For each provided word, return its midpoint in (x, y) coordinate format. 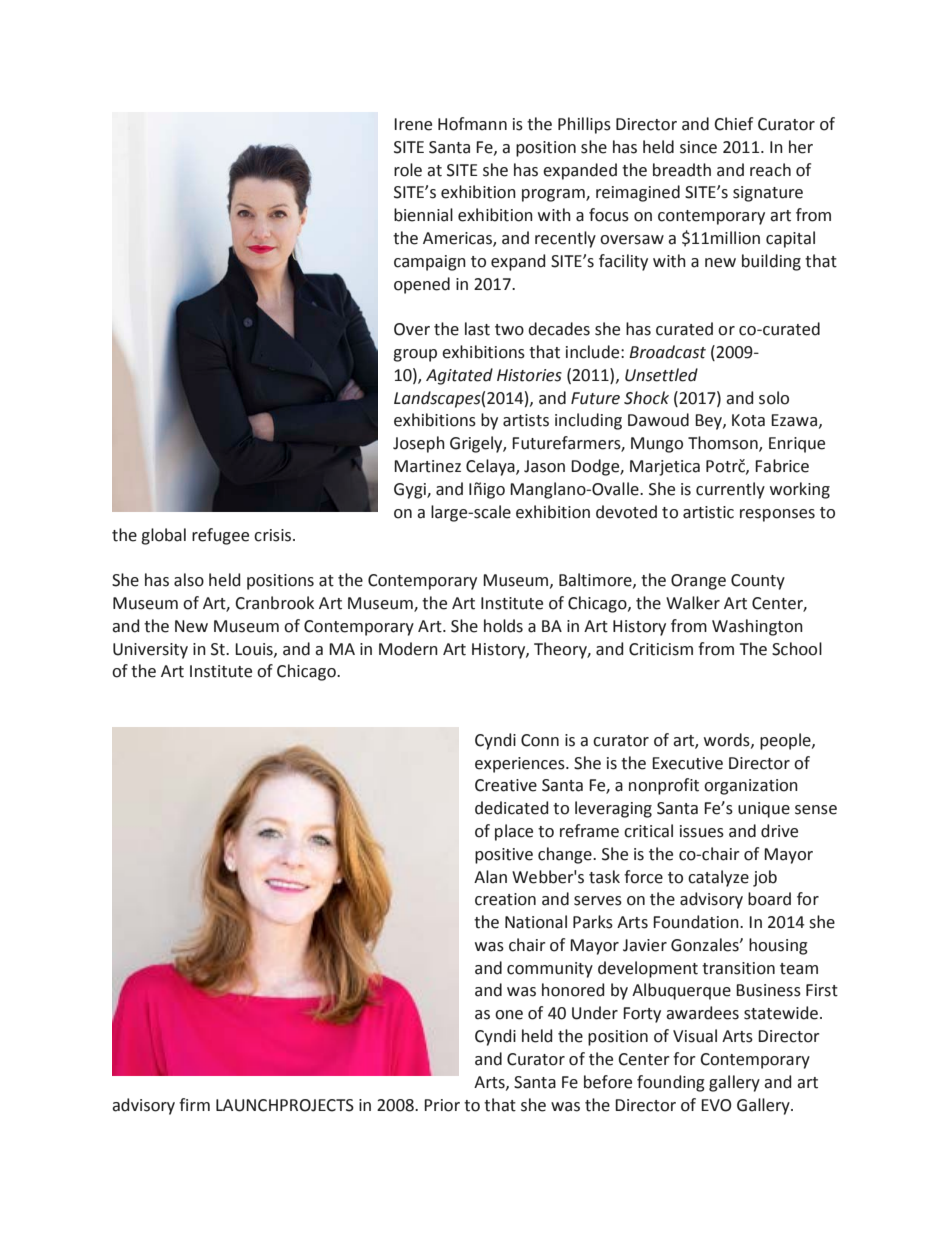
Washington (757, 627)
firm (194, 1104)
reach (770, 170)
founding (671, 1083)
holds (503, 626)
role (408, 170)
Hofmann (472, 124)
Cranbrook (274, 603)
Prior (442, 1105)
